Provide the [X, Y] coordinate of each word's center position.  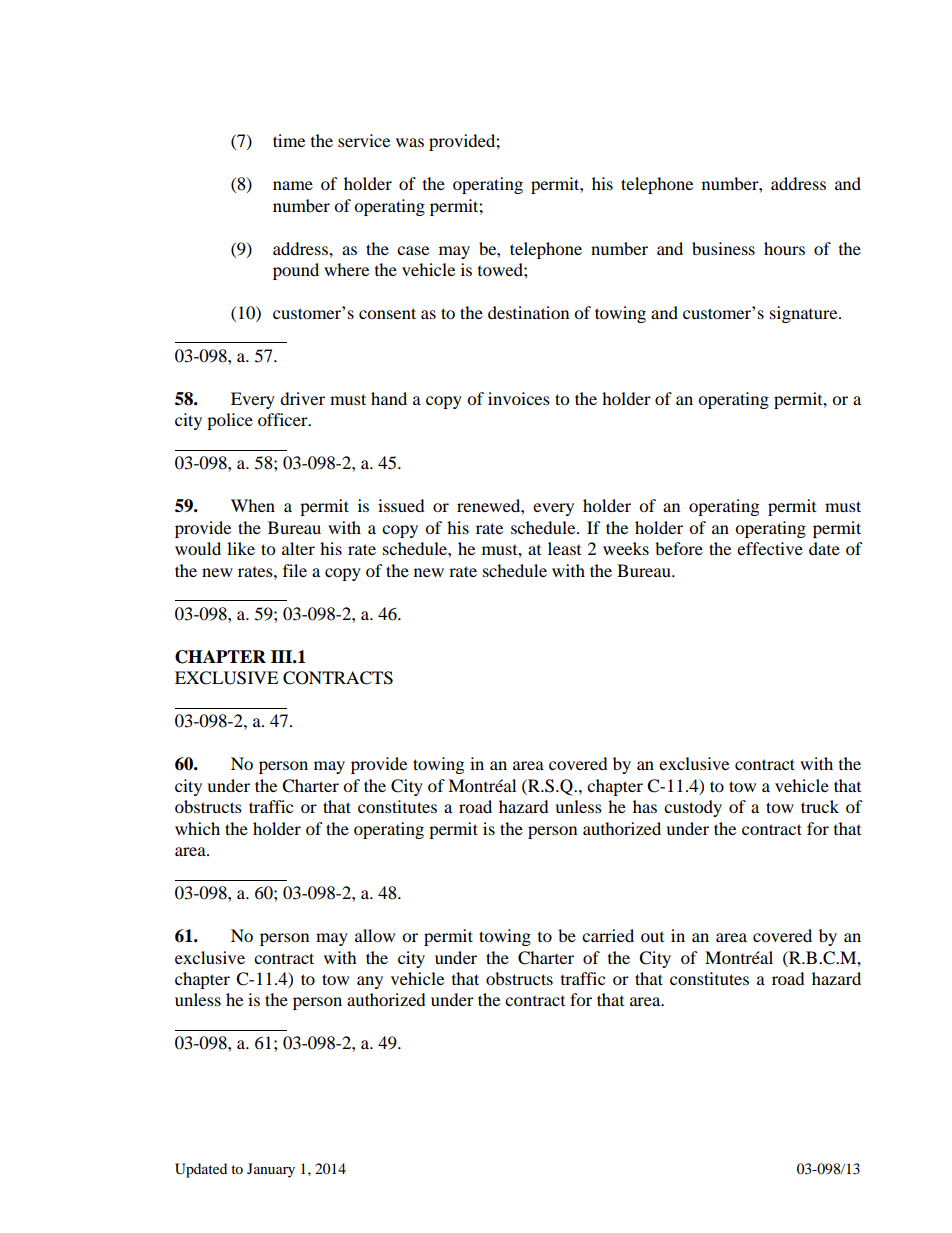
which [197, 828]
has [645, 806]
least [564, 548]
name [293, 185]
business [723, 248]
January [271, 1170]
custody [693, 808]
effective [770, 548]
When [253, 505]
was [410, 142]
